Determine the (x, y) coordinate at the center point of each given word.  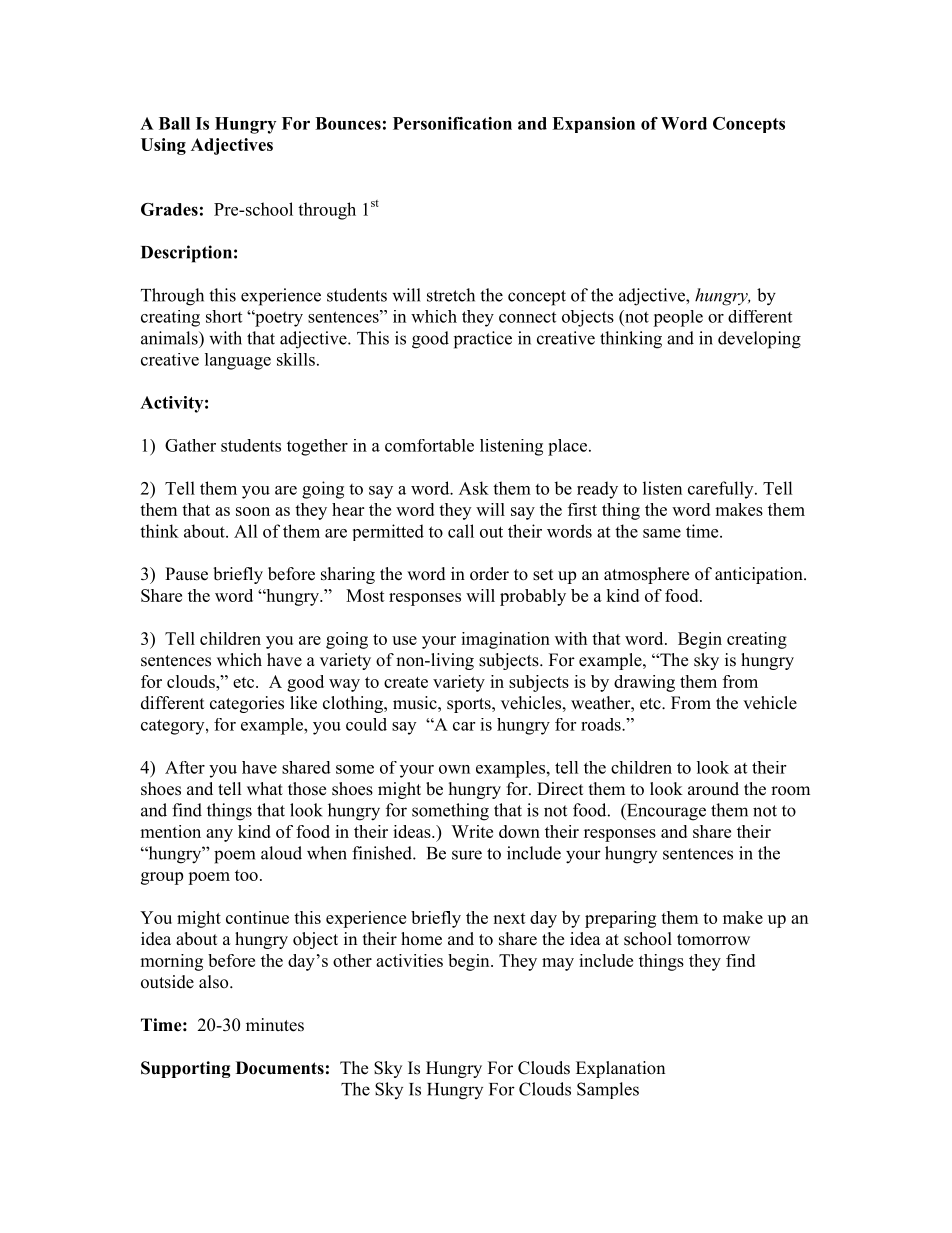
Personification (452, 123)
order (489, 574)
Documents (280, 1068)
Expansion (593, 125)
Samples (608, 1090)
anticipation (760, 575)
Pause (186, 574)
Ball (174, 123)
